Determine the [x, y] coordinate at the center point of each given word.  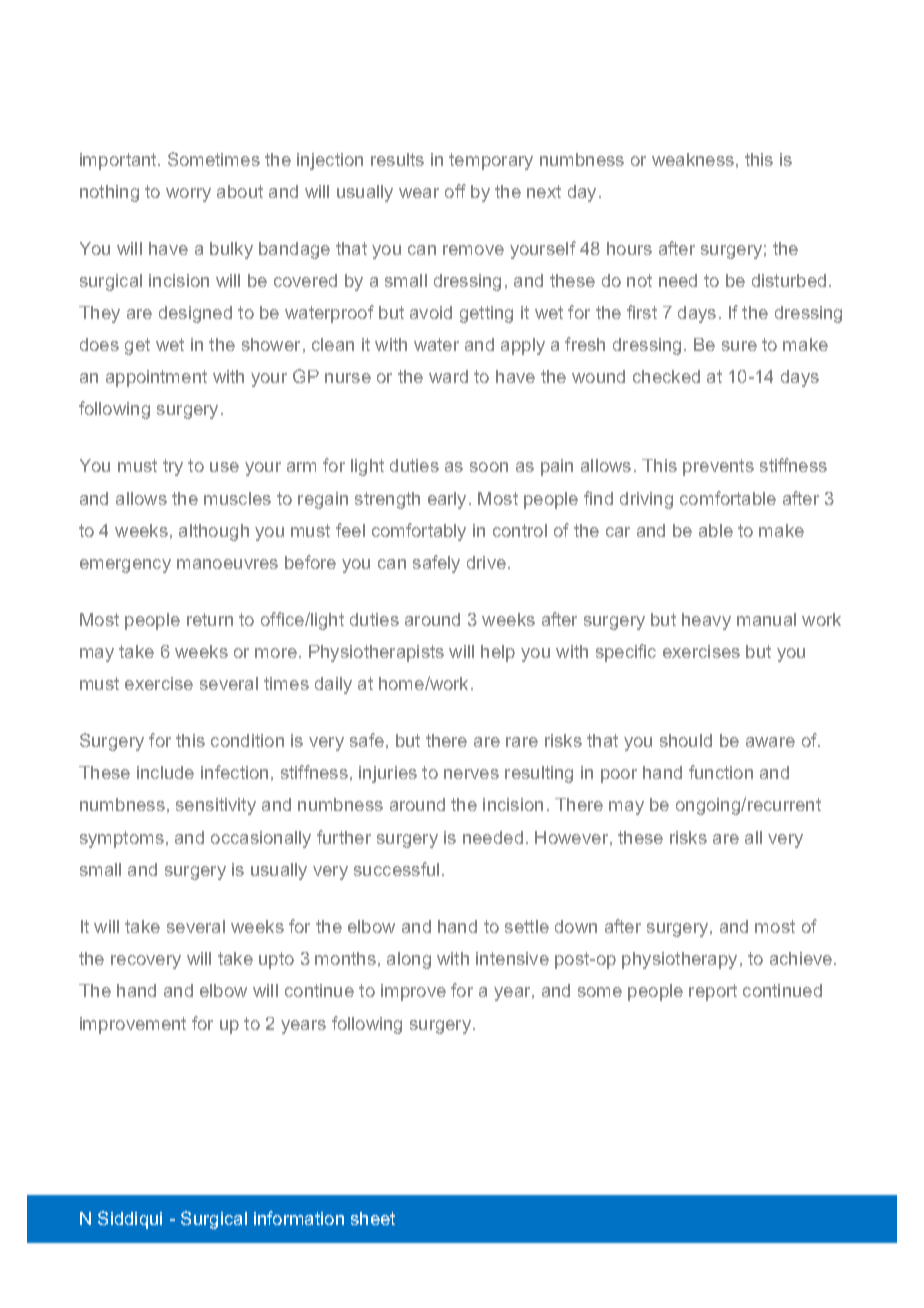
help [498, 653]
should [686, 740]
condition [247, 740]
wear [419, 193]
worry [188, 195]
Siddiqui [130, 1220]
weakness [693, 159]
